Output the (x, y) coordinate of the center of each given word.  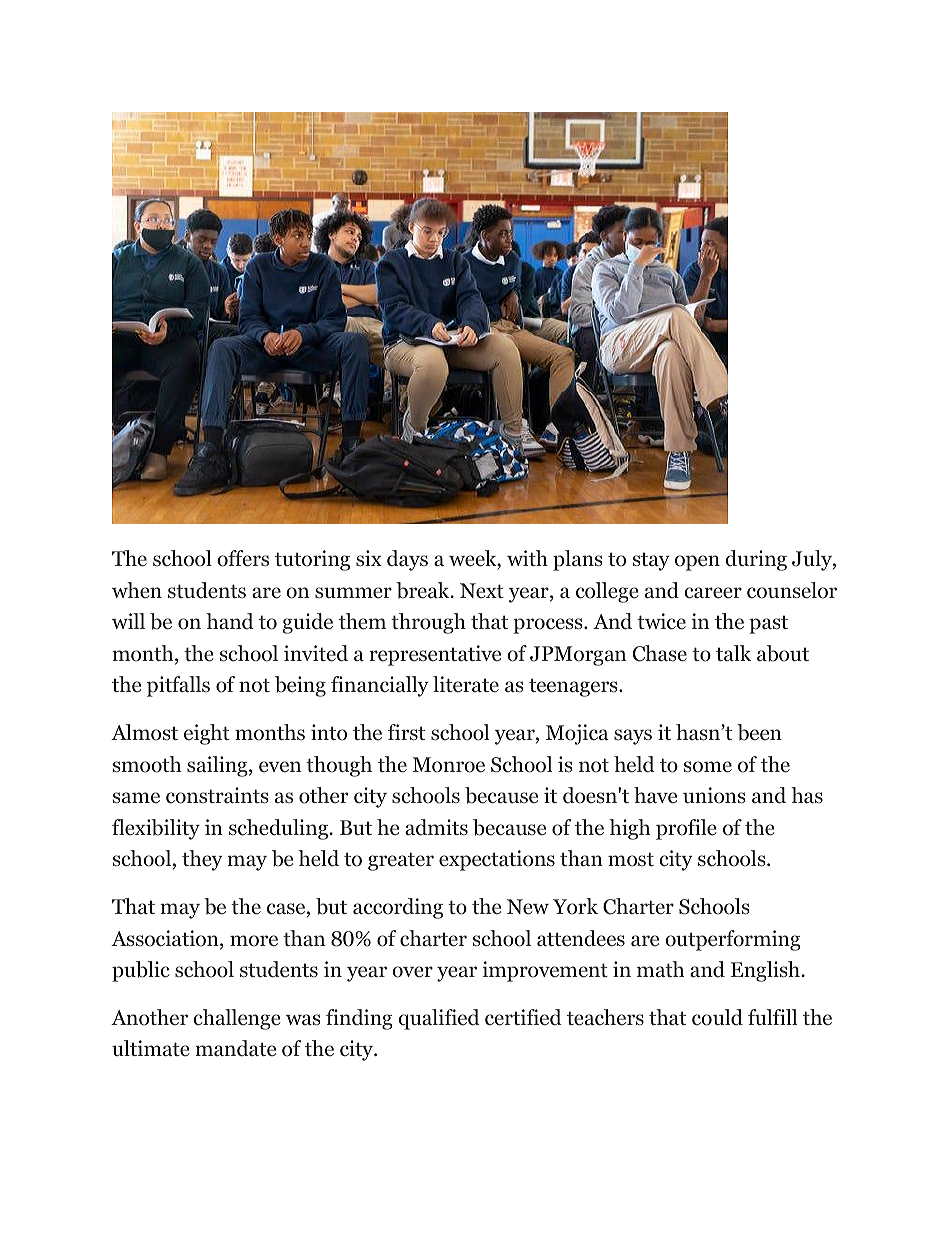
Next (482, 591)
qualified (439, 1019)
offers (243, 558)
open (697, 563)
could (717, 1017)
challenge (237, 1019)
